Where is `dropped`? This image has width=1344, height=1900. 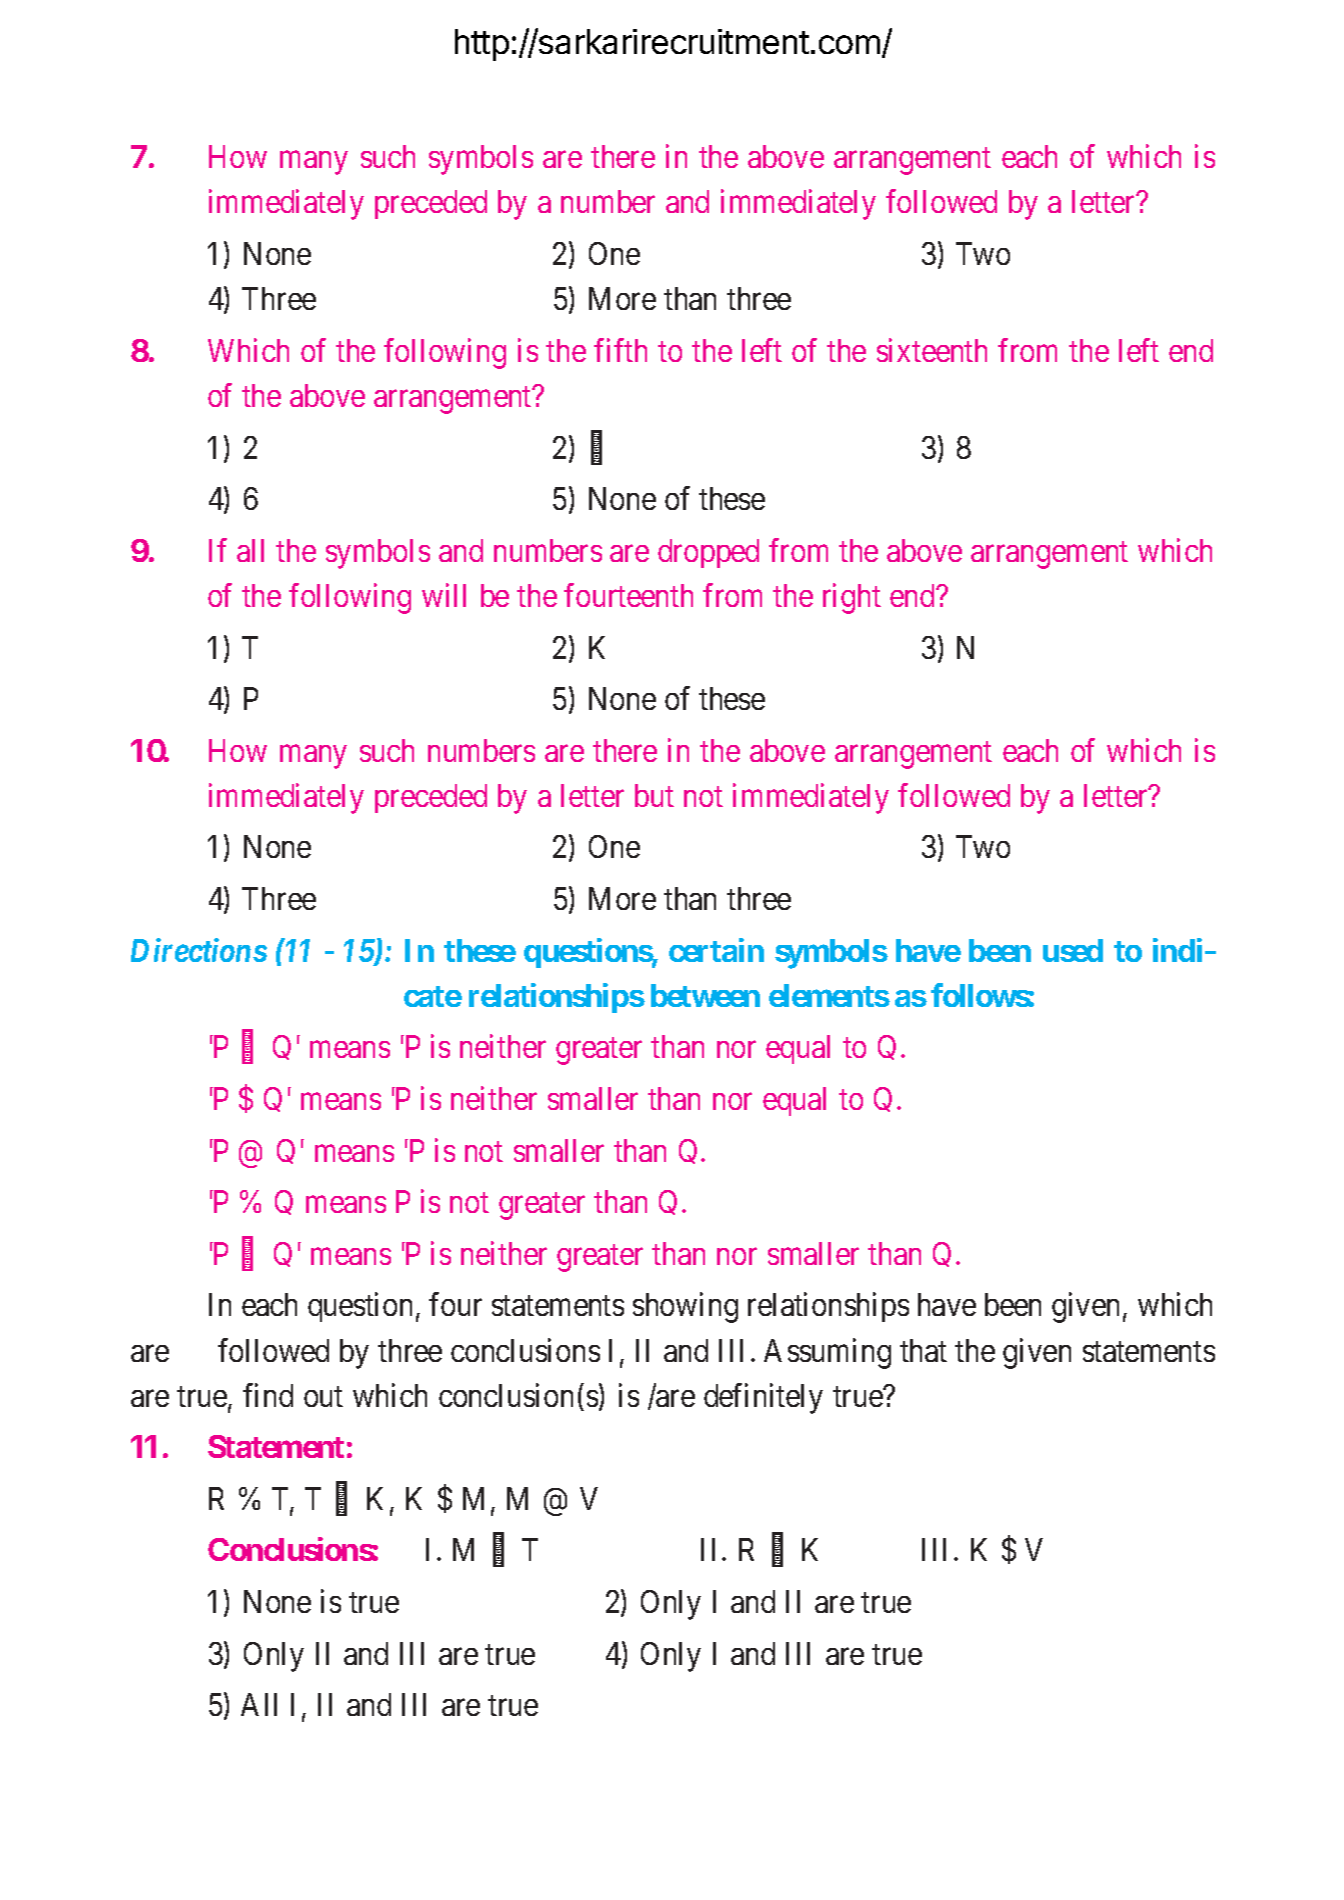
dropped is located at coordinates (708, 553).
